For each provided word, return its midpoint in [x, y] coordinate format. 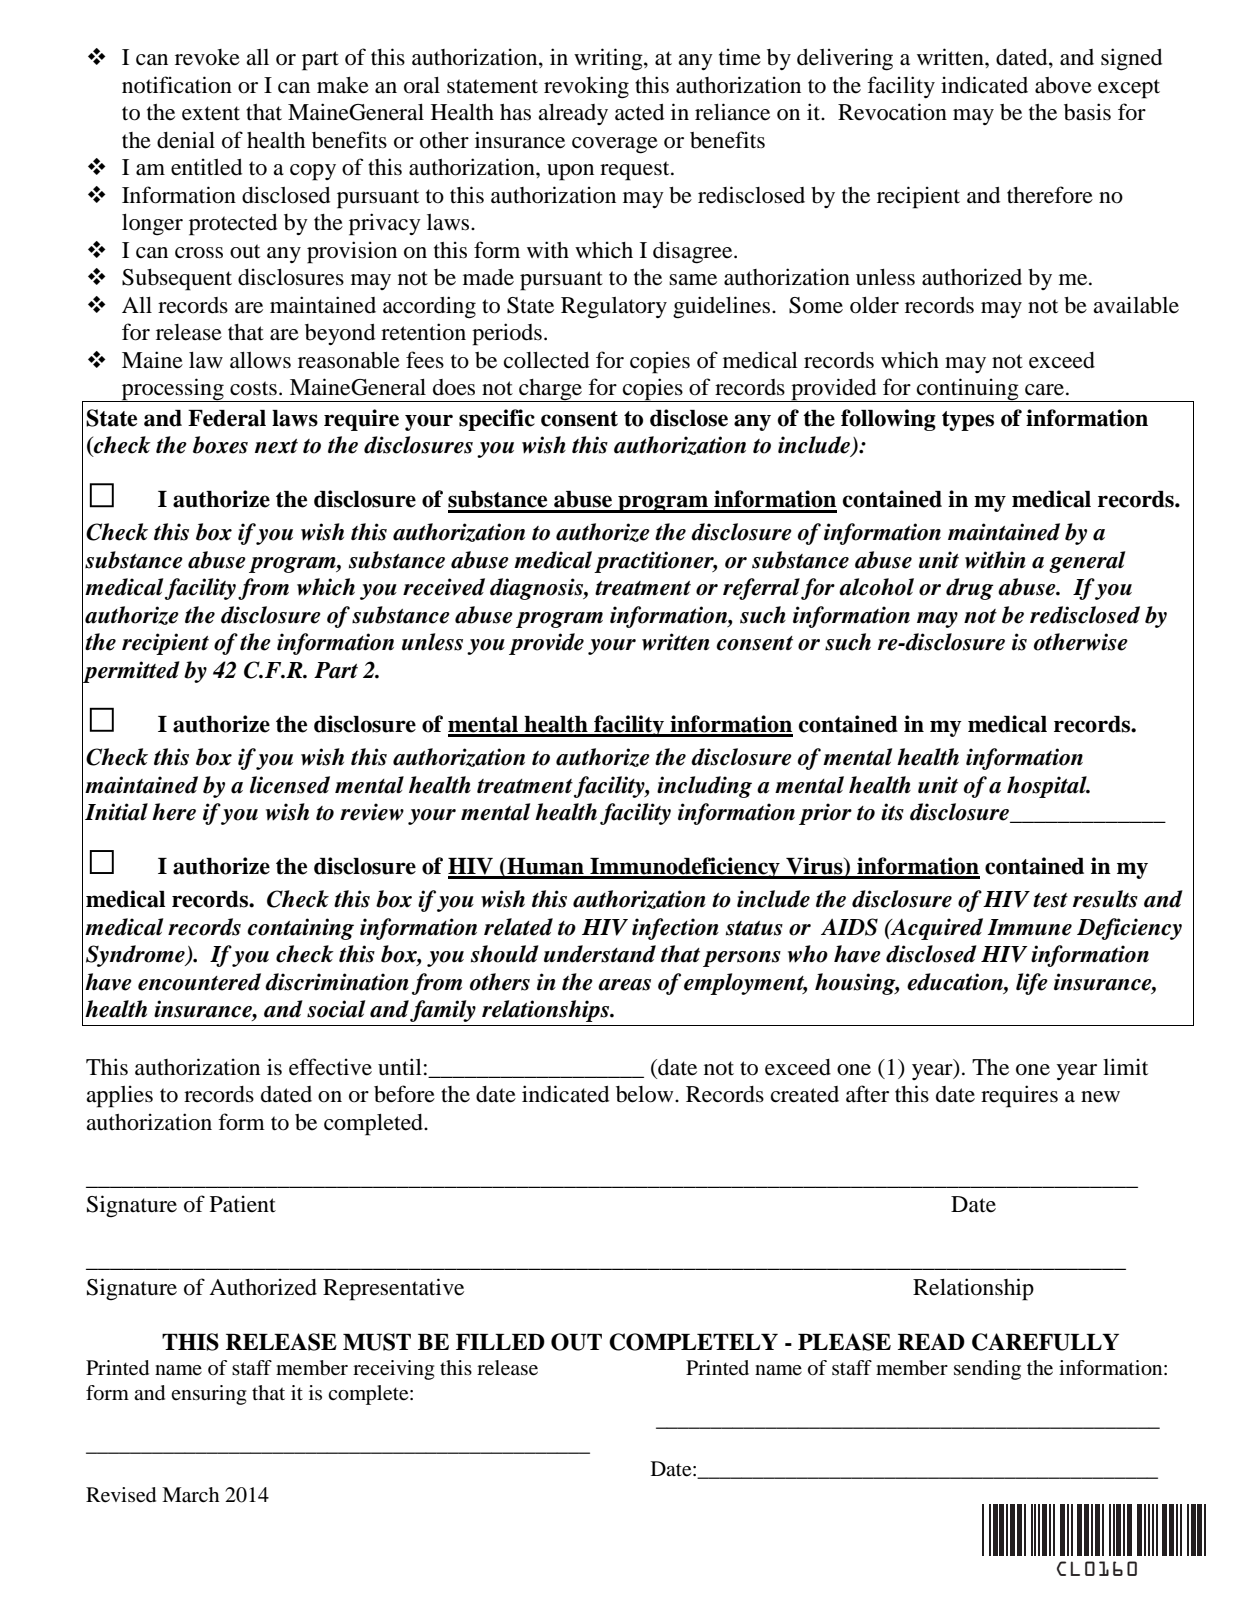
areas [624, 985]
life [1032, 984]
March [190, 1495]
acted [639, 112]
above [1063, 85]
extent [211, 113]
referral [761, 589]
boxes [220, 445]
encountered [199, 982]
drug [970, 589]
